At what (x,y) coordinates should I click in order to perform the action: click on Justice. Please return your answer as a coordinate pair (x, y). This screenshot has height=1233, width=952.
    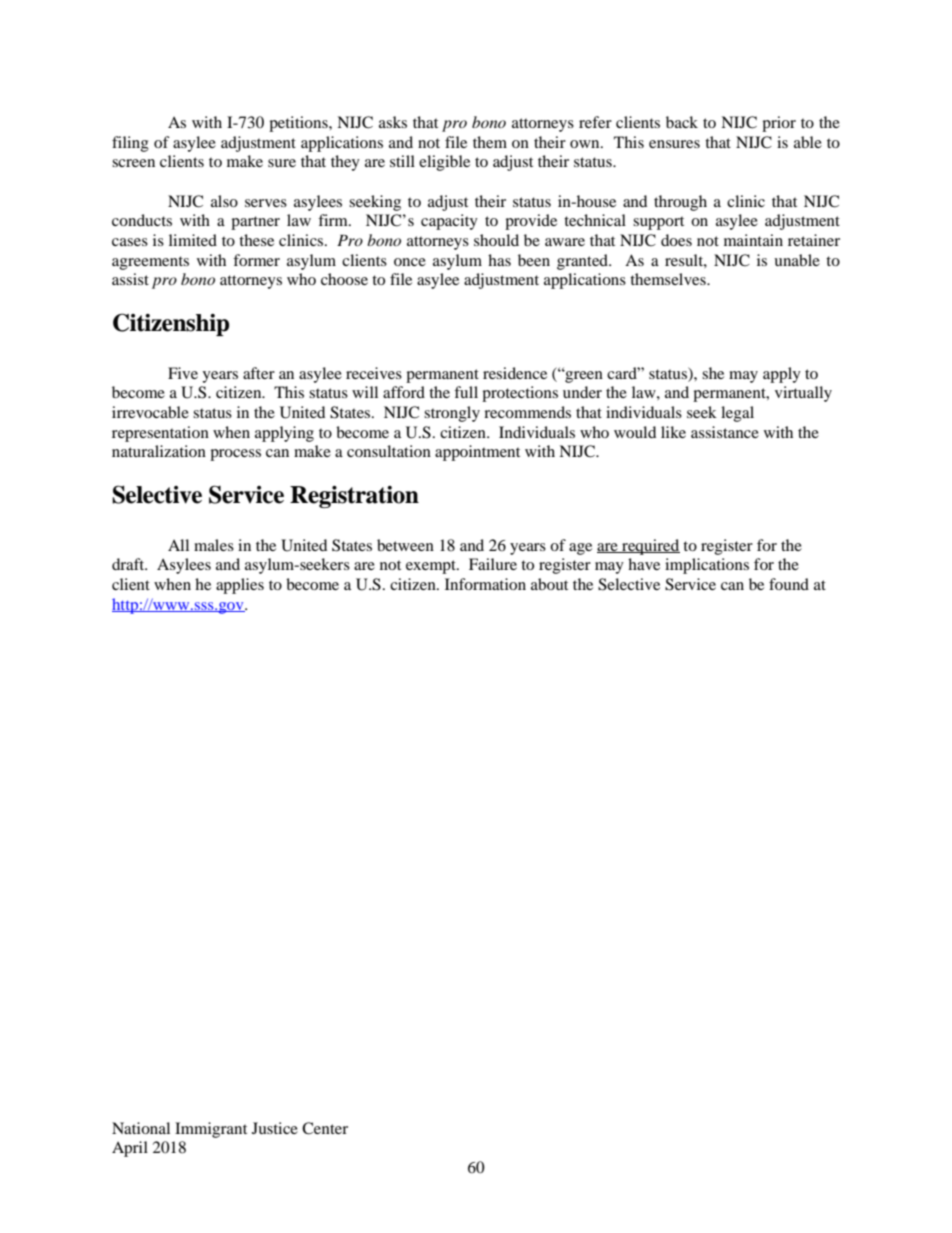
    Looking at the image, I should click on (275, 1128).
